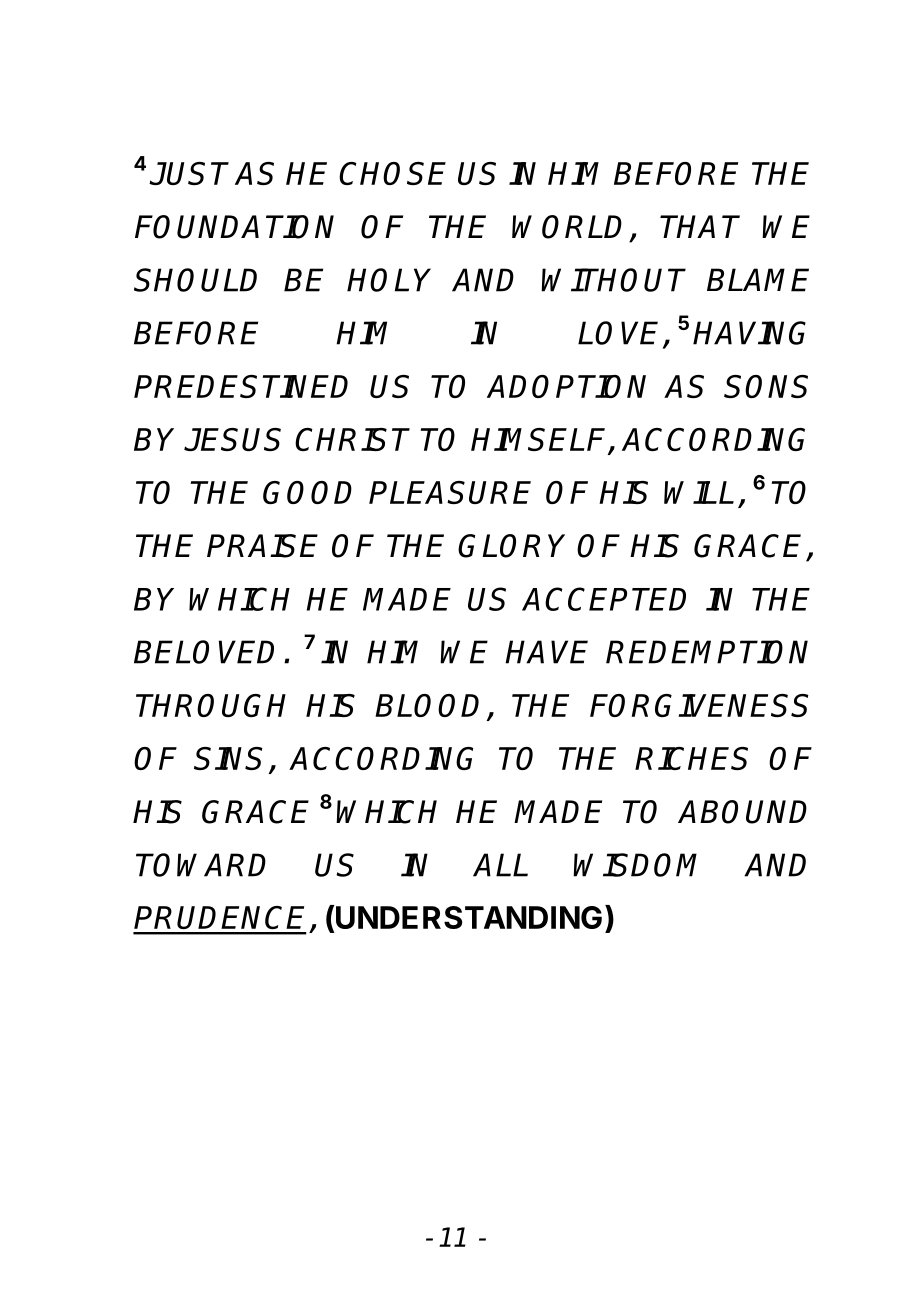  I want to click on PLEASURE, so click(450, 492).
